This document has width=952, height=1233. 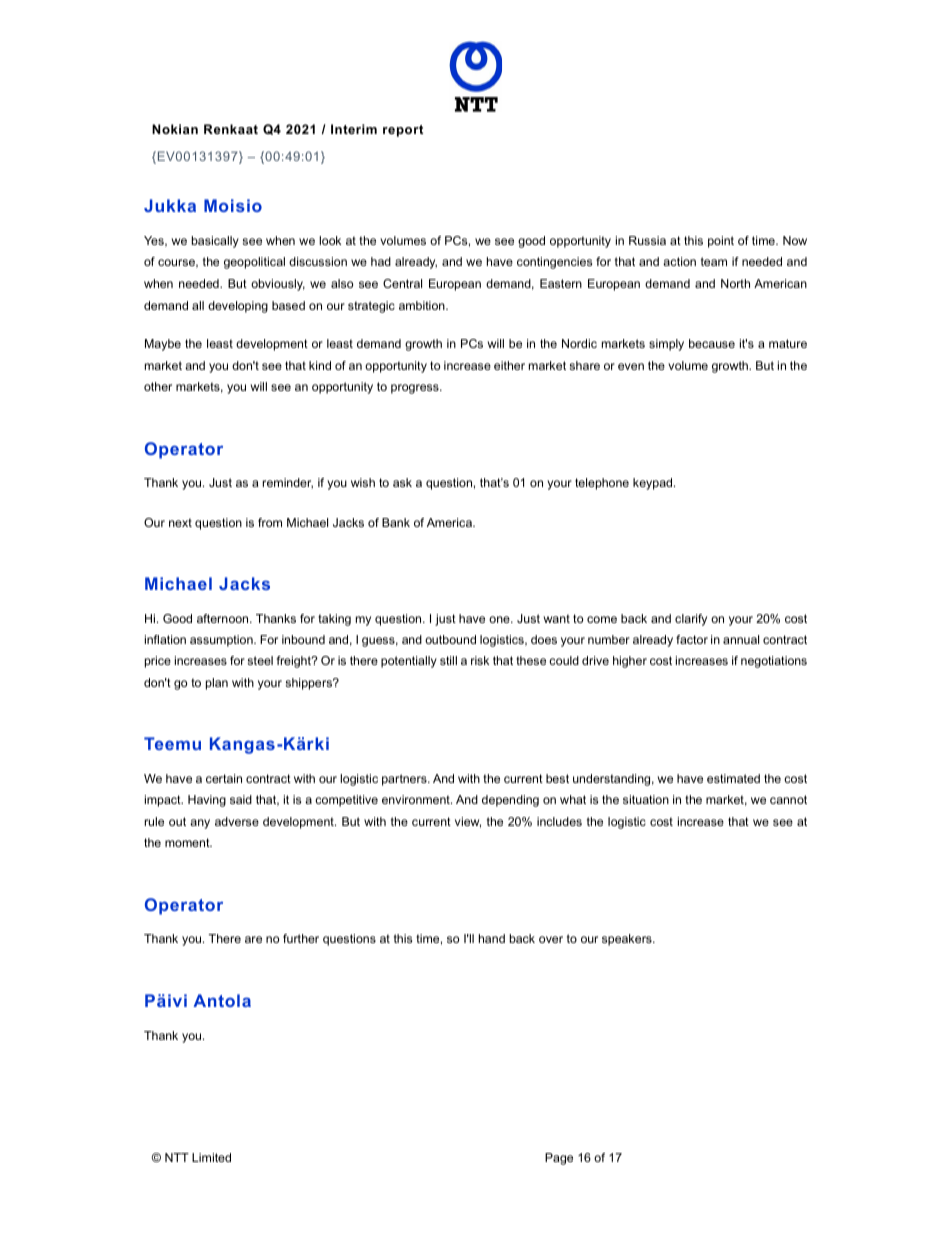 What do you see at coordinates (158, 386) in the document?
I see `other` at bounding box center [158, 386].
